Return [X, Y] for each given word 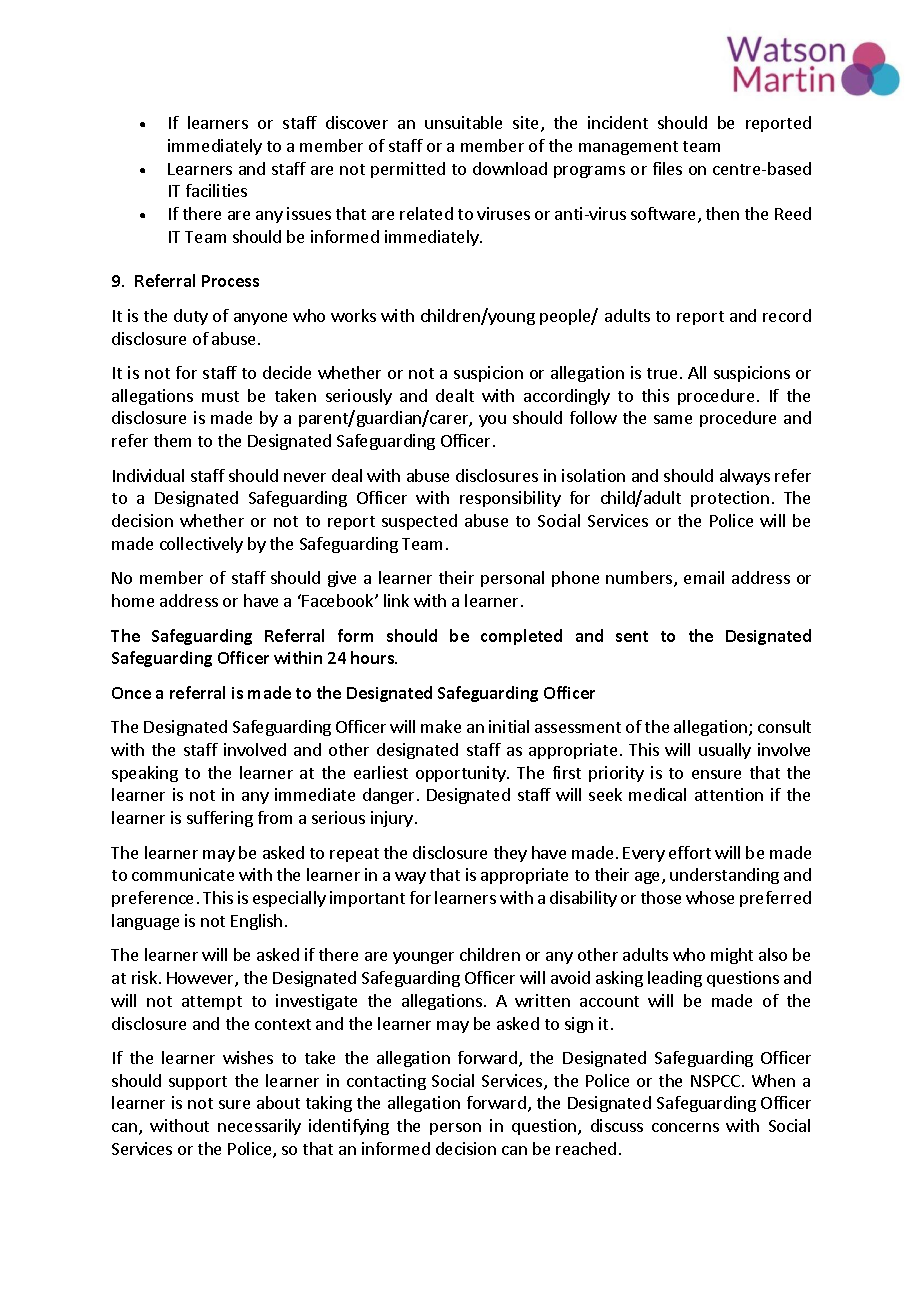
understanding [724, 876]
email [704, 577]
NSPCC [717, 1081]
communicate [183, 874]
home [133, 600]
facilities [216, 190]
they [510, 854]
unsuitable [463, 122]
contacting [386, 1082]
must [220, 396]
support [198, 1083]
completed [521, 637]
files [667, 168]
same [673, 419]
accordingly [567, 397]
